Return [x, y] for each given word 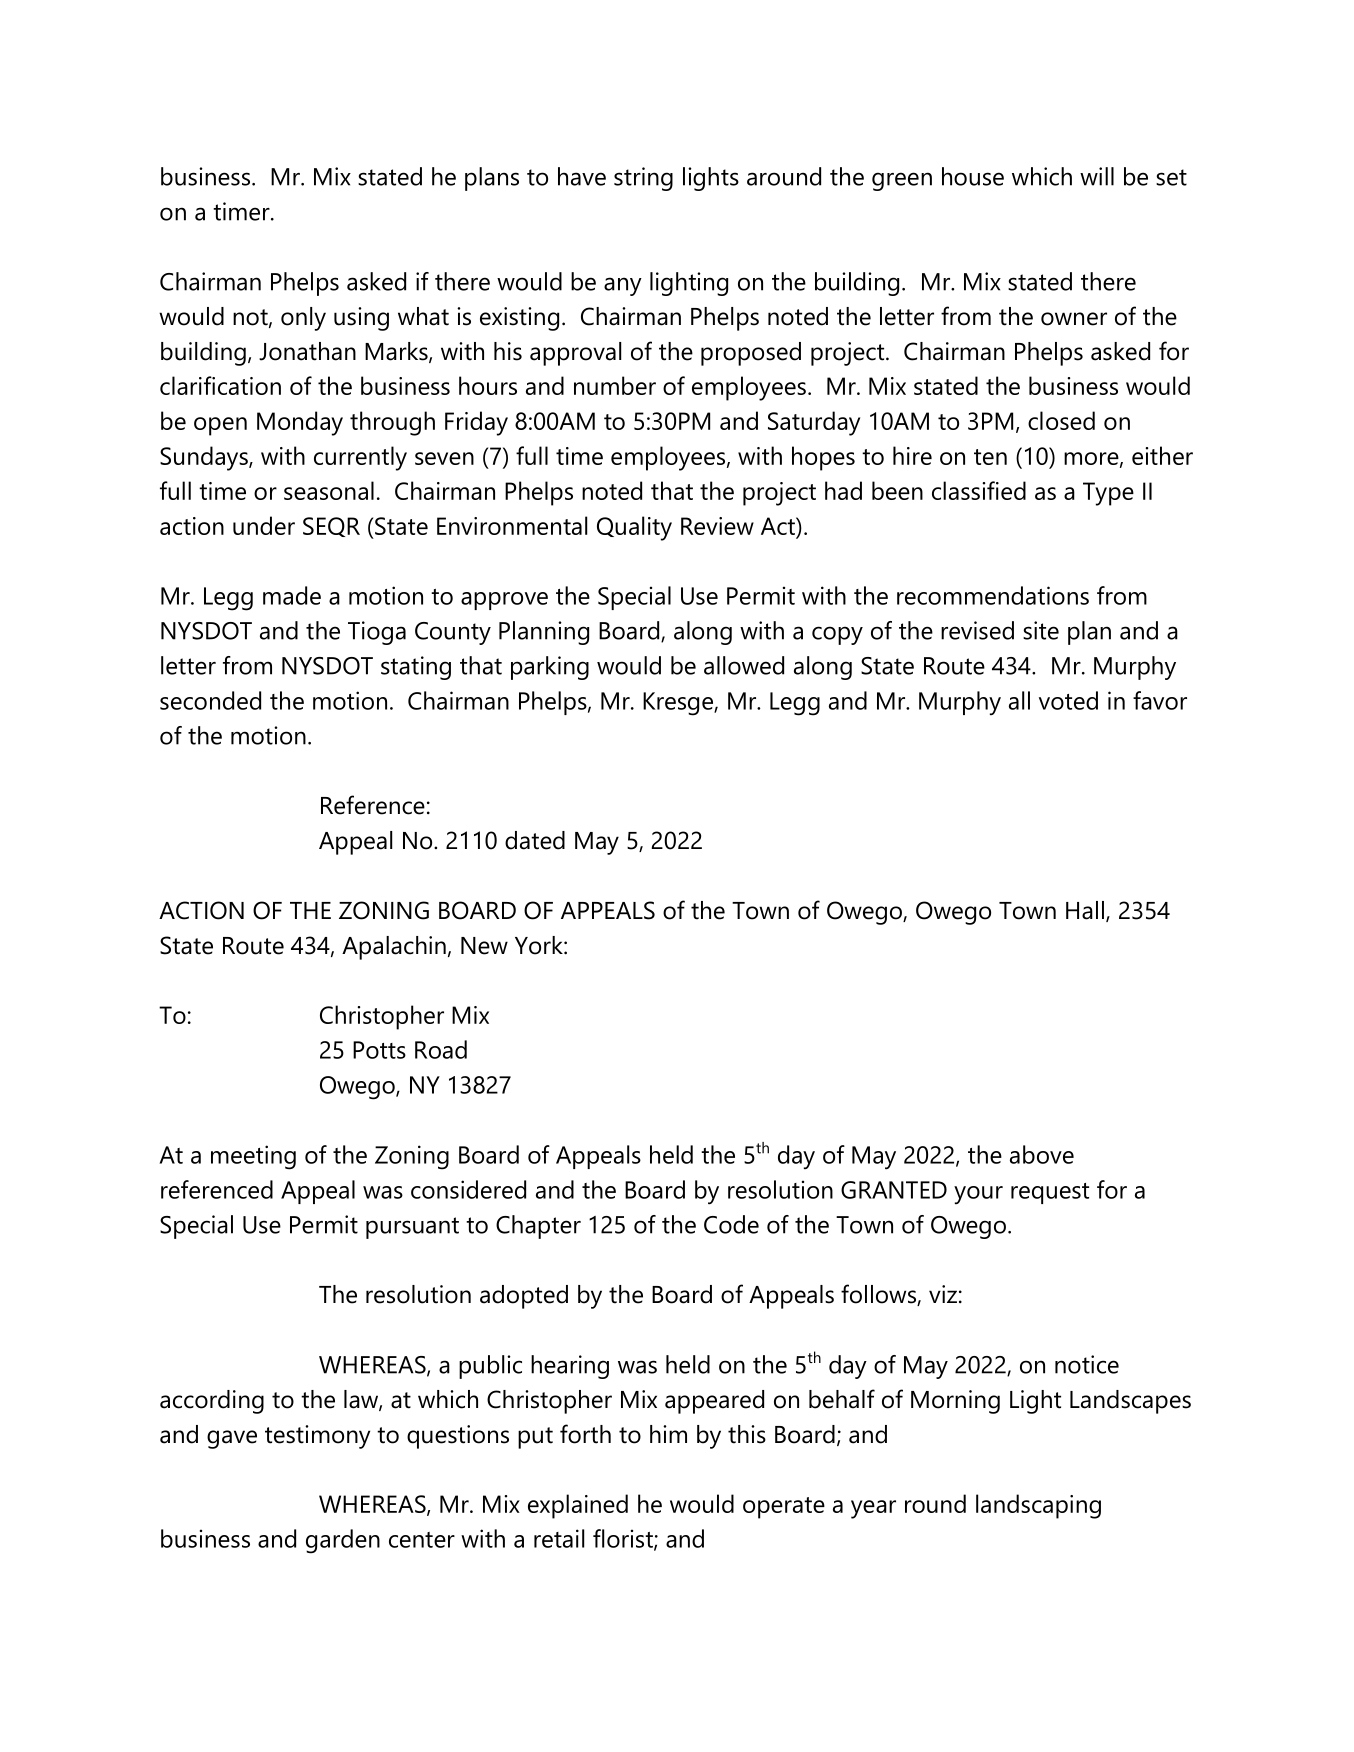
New [484, 946]
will [1097, 176]
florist [624, 1539]
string [643, 179]
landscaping [1038, 1506]
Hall [1085, 910]
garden [343, 1541]
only [303, 319]
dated [535, 840]
